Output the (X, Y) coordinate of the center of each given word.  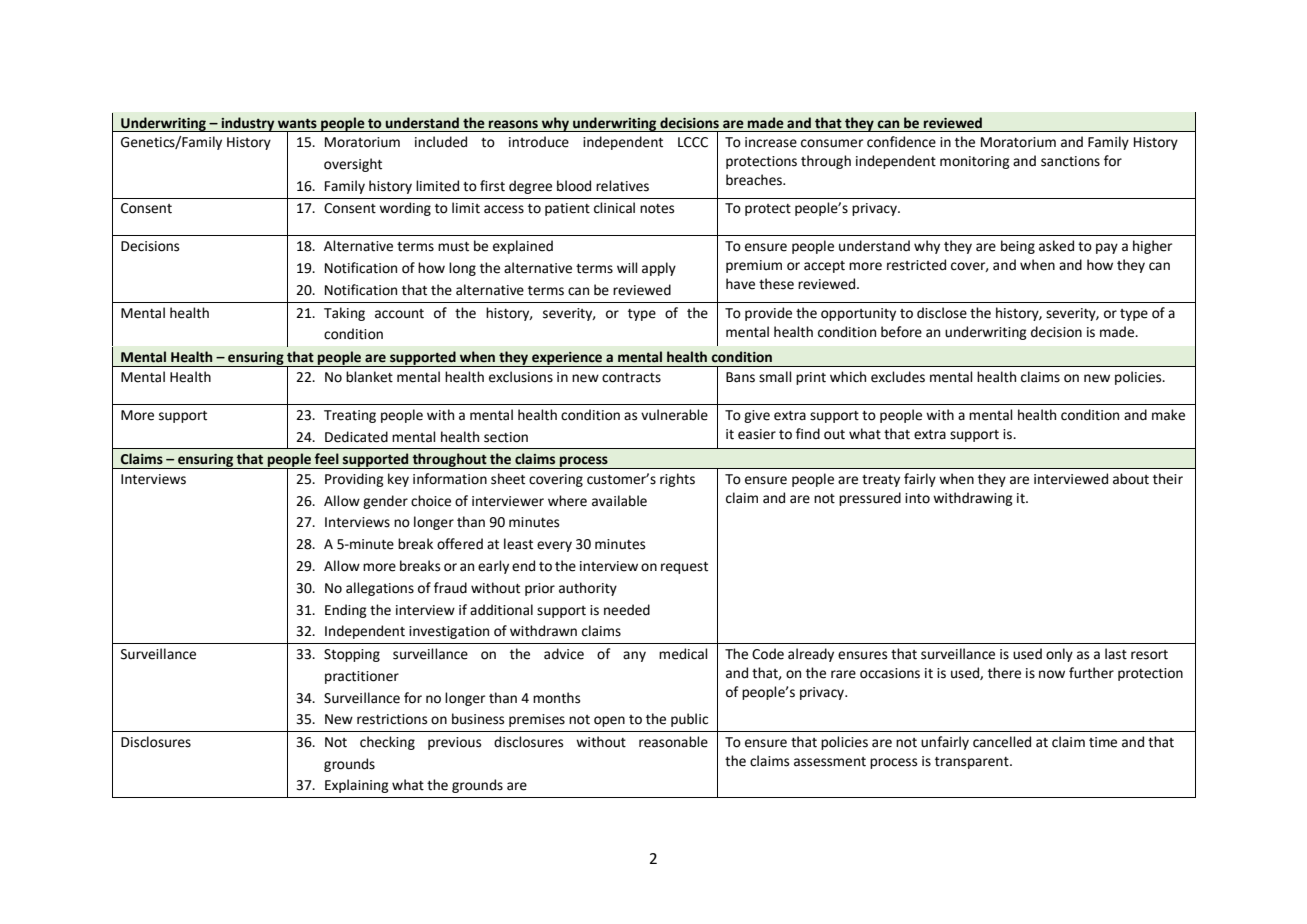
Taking (344, 314)
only (1059, 655)
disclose (942, 313)
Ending (346, 611)
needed (627, 610)
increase (771, 142)
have (740, 284)
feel (326, 459)
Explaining (357, 786)
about (1131, 479)
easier (757, 434)
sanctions (1070, 161)
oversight (353, 165)
